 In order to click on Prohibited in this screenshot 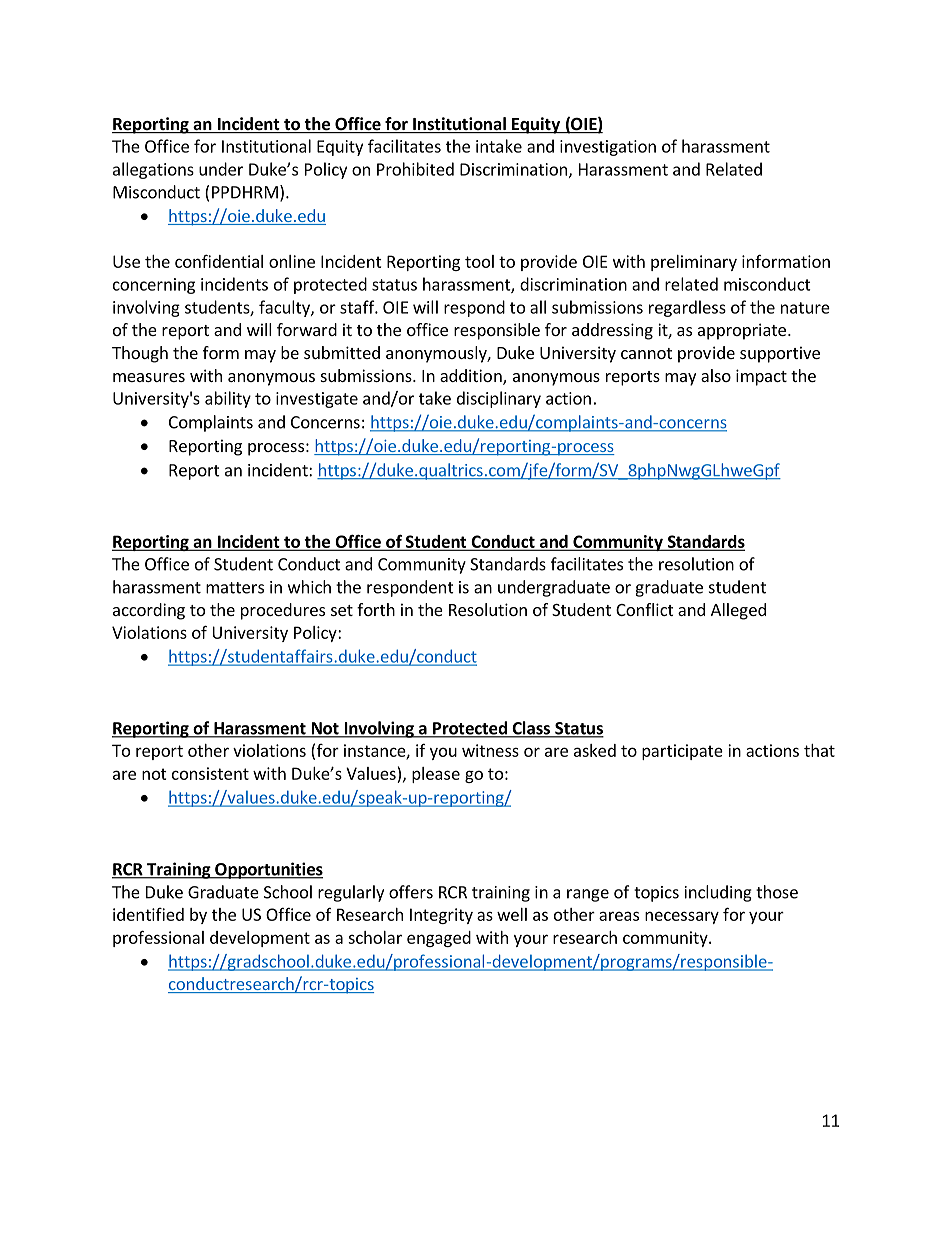, I will do `click(415, 169)`.
